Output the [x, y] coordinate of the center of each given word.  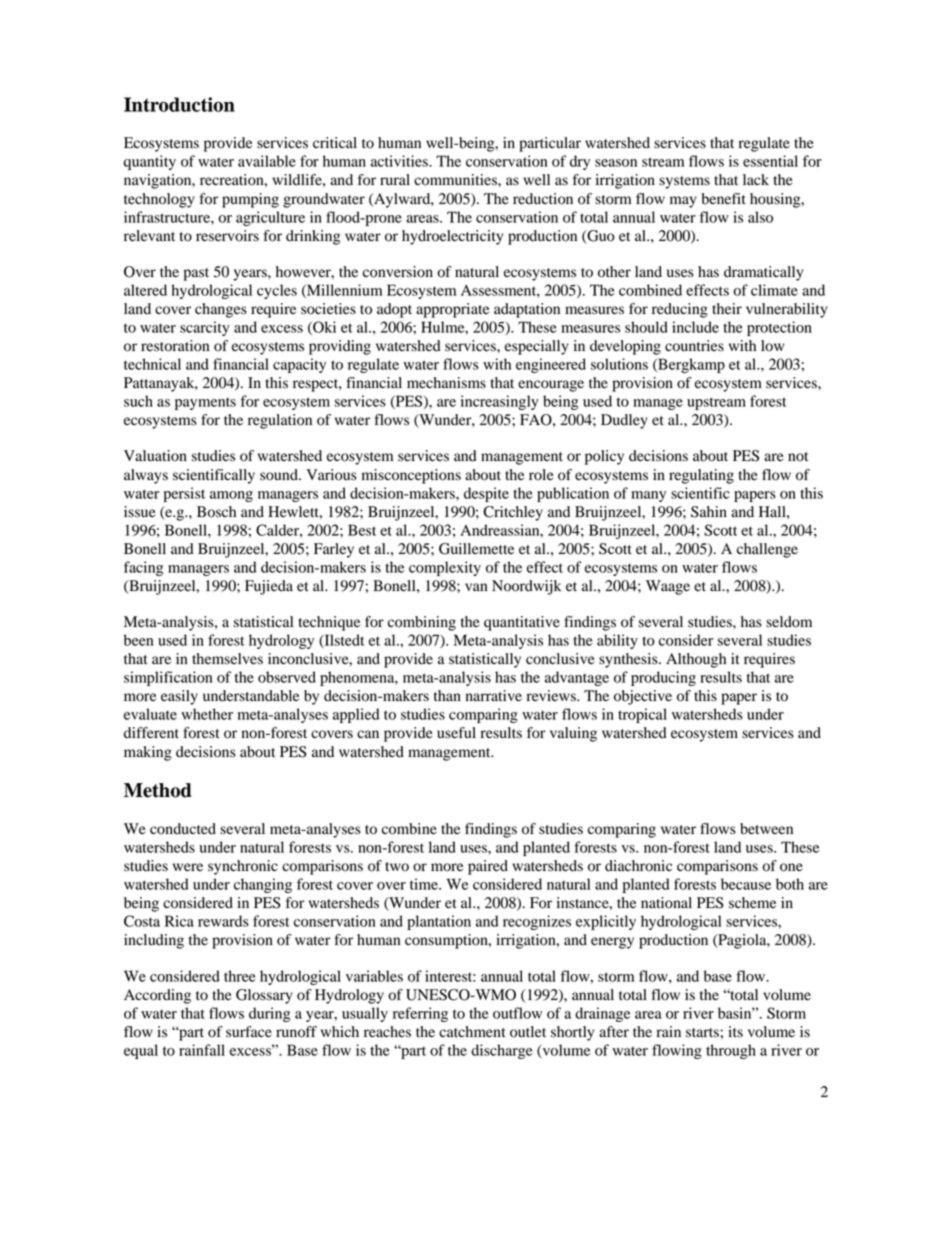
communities [456, 180]
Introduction [179, 104]
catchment [472, 1032]
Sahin [709, 512]
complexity [445, 568]
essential [770, 161]
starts [703, 1033]
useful [456, 733]
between [766, 829]
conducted [183, 829]
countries [694, 346]
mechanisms [446, 383]
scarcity [204, 328]
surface [249, 1032]
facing [143, 568]
